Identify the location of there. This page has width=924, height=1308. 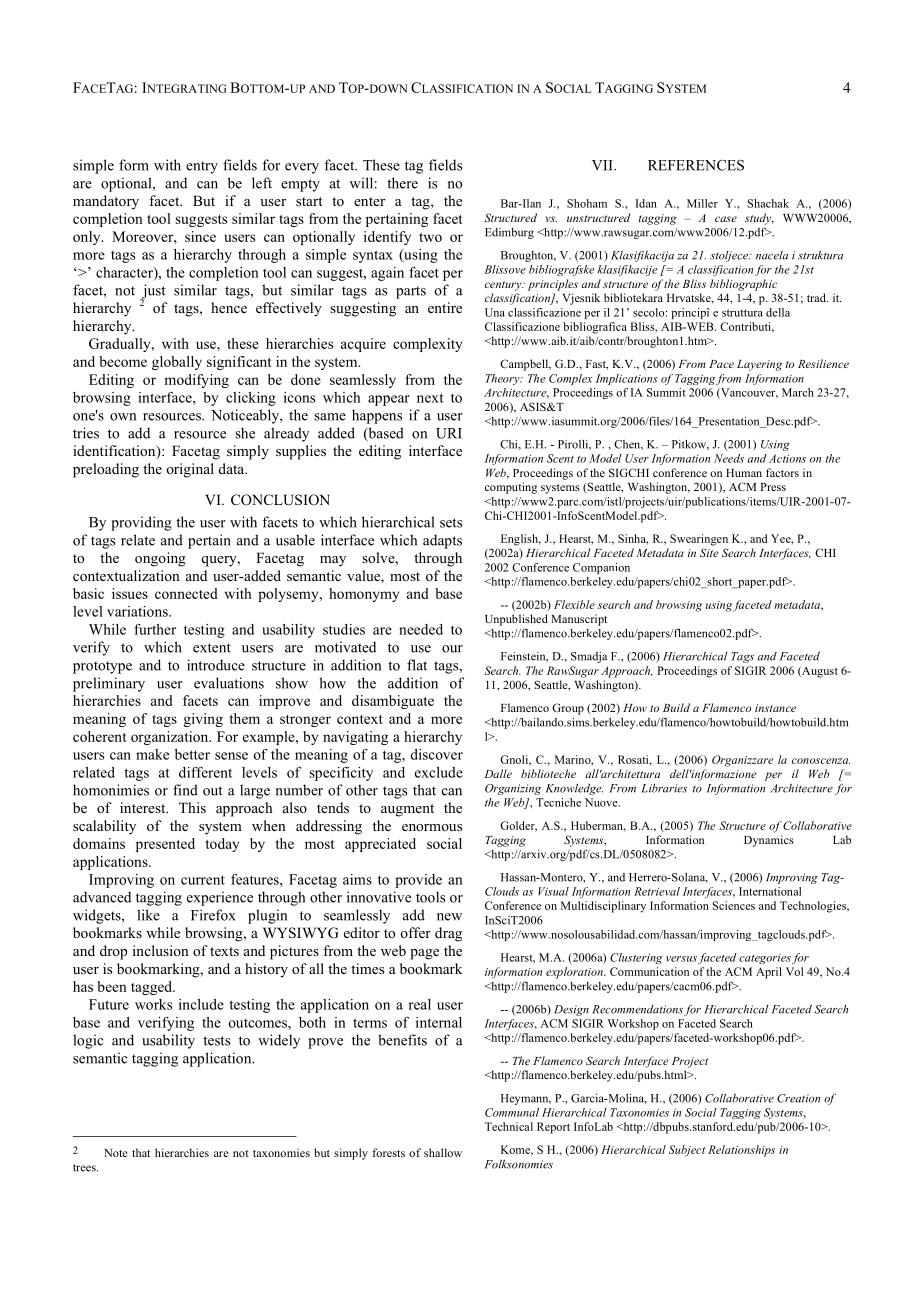
(402, 183).
